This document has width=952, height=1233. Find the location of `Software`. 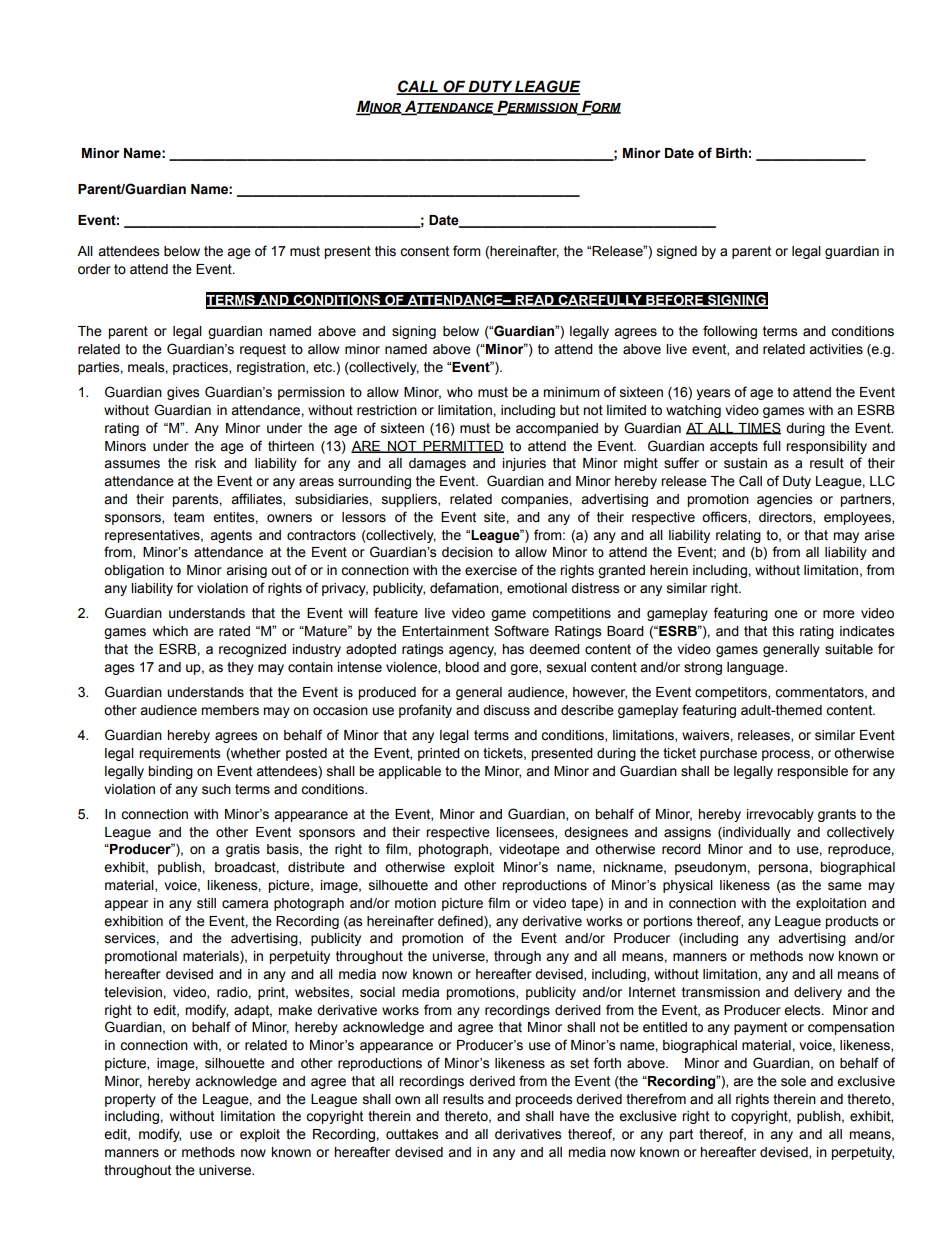

Software is located at coordinates (521, 631).
